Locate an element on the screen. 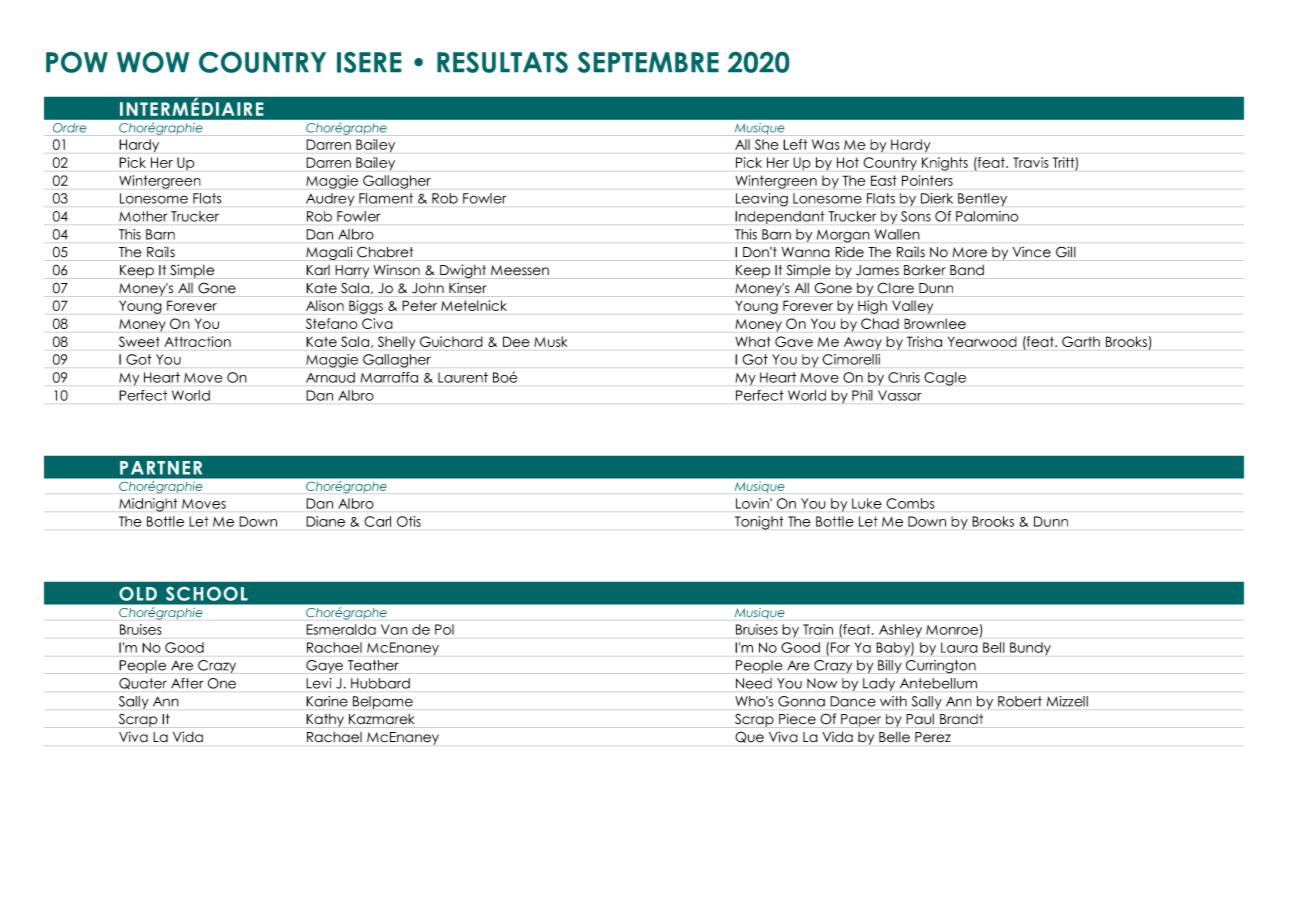 The height and width of the screenshot is (924, 1307). Alison is located at coordinates (325, 305).
